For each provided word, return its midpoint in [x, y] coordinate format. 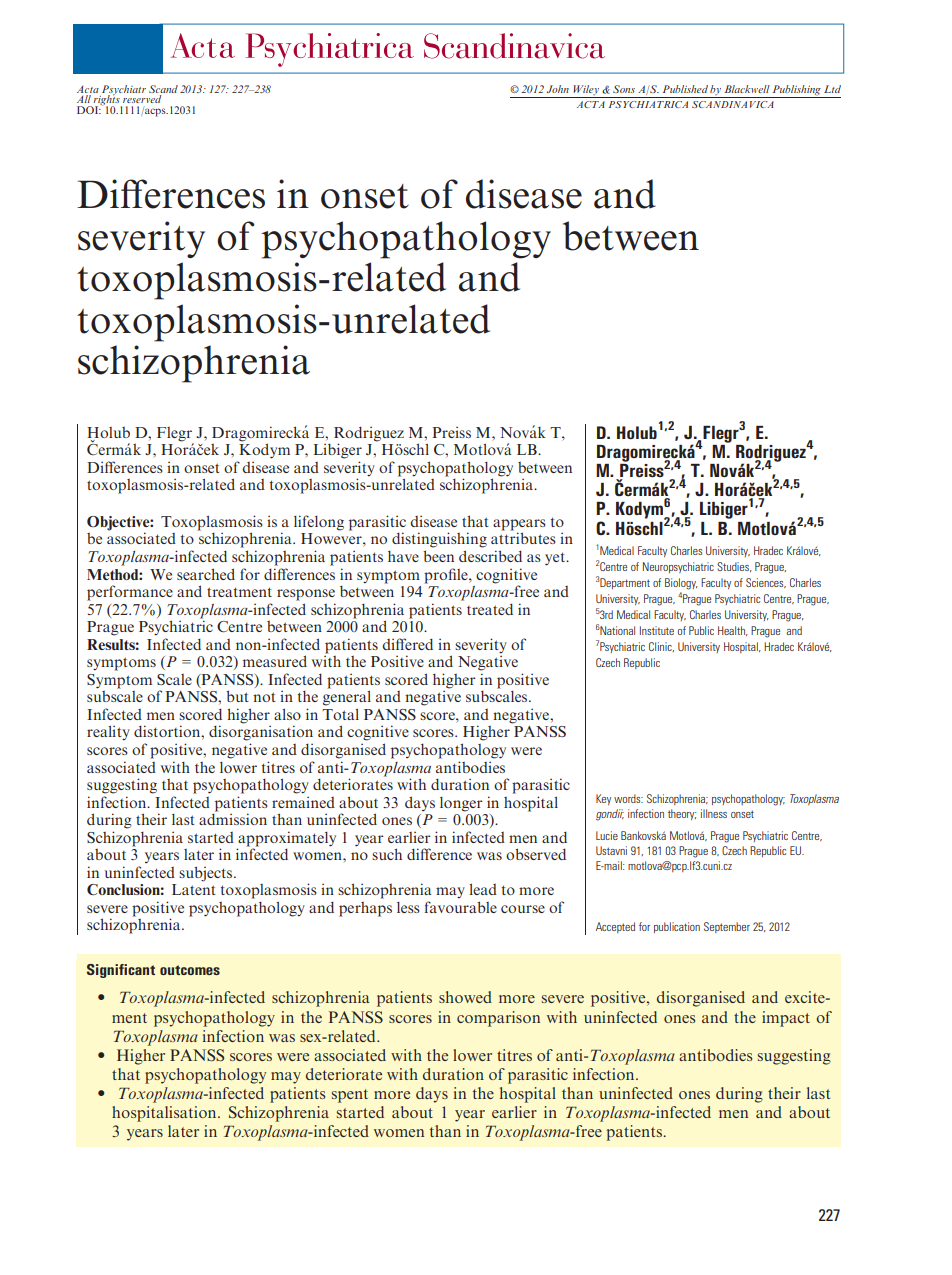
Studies [734, 567]
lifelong [319, 523]
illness [714, 813]
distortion [168, 731]
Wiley [586, 91]
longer [461, 804]
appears [519, 526]
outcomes [190, 970]
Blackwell [747, 89]
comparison [498, 1019]
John [558, 89]
